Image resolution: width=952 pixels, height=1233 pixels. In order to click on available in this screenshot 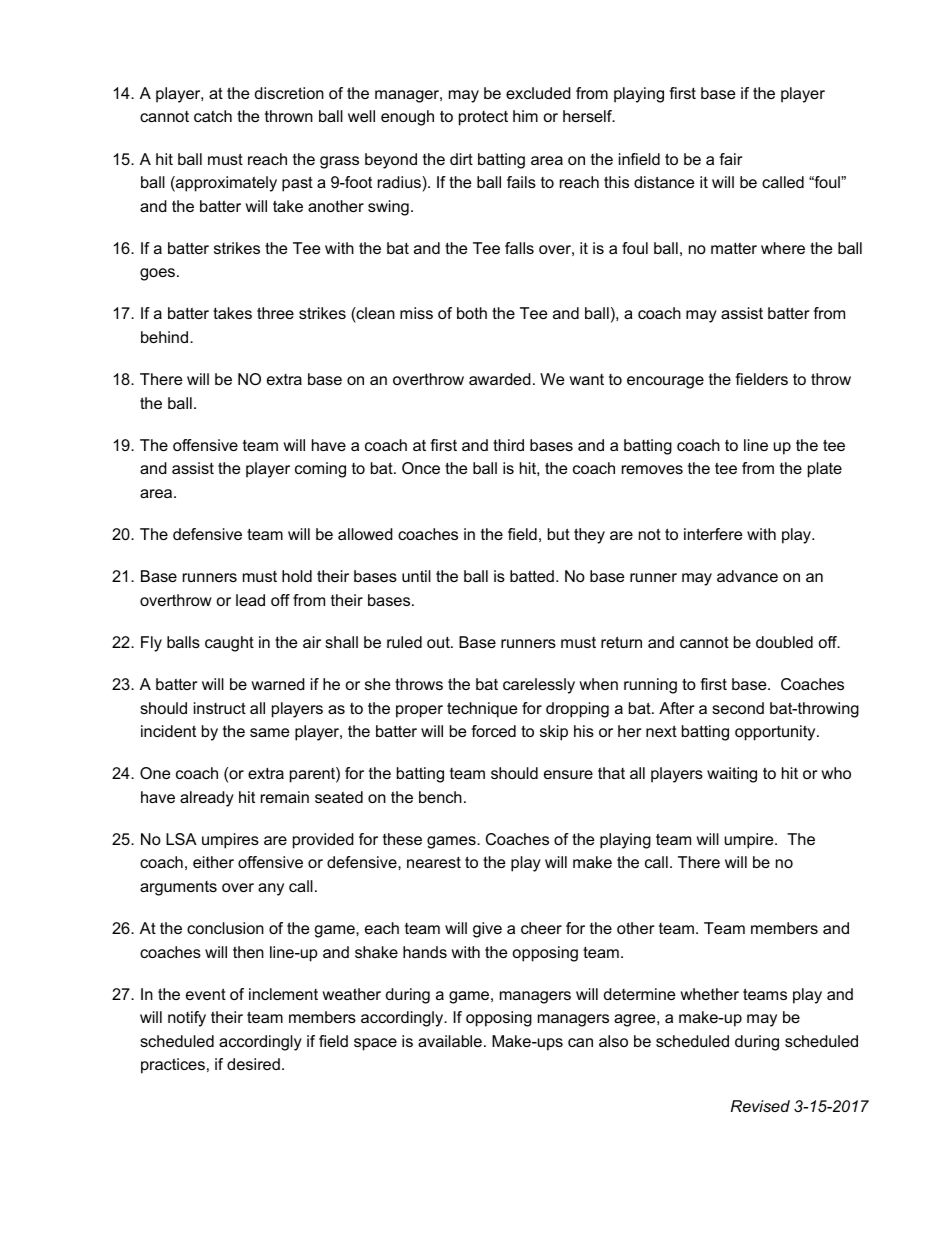, I will do `click(450, 1041)`.
